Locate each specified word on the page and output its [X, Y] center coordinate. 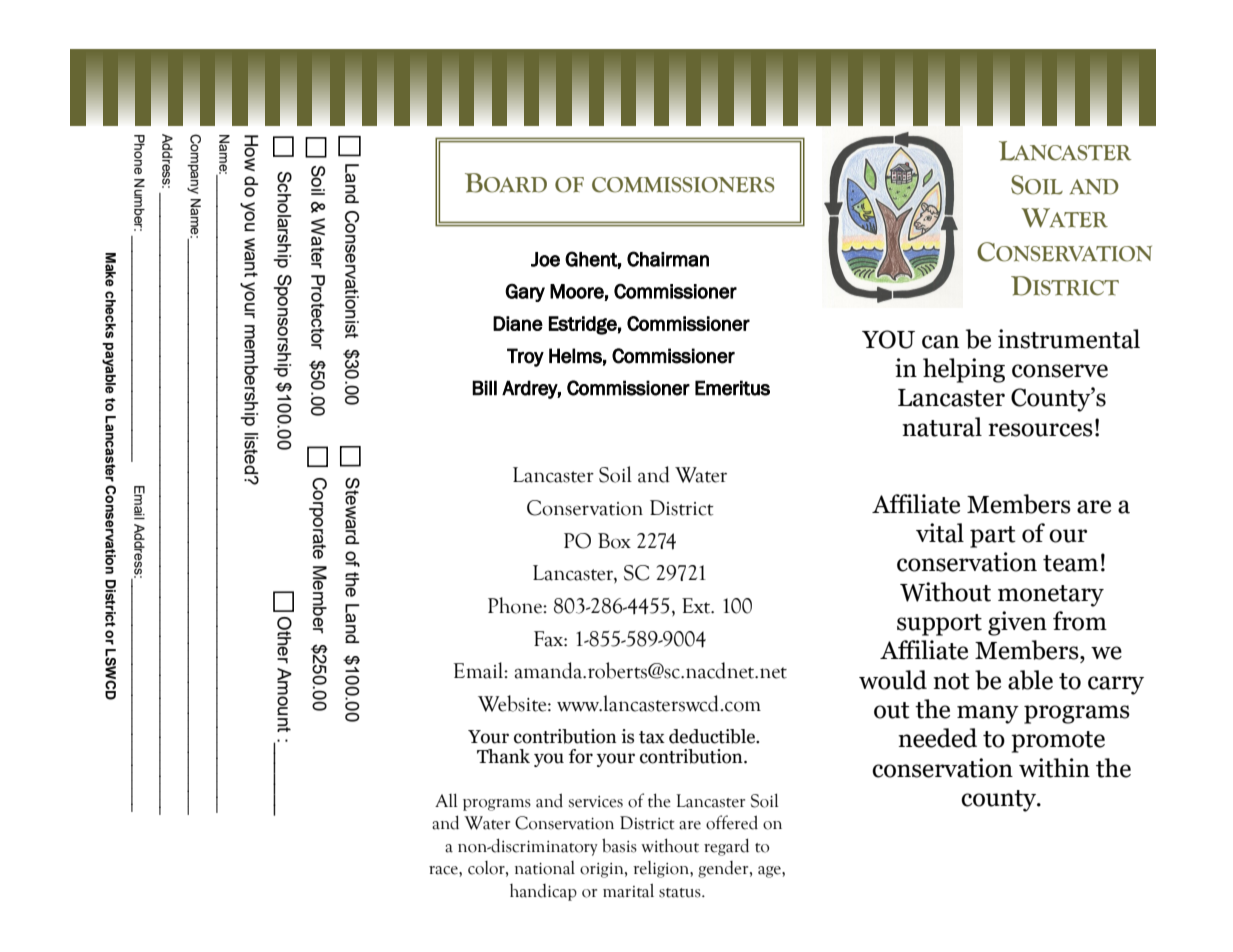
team [1070, 563]
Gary [525, 292]
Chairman [668, 259]
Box [614, 541]
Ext [697, 606]
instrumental [1069, 339]
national [545, 868]
